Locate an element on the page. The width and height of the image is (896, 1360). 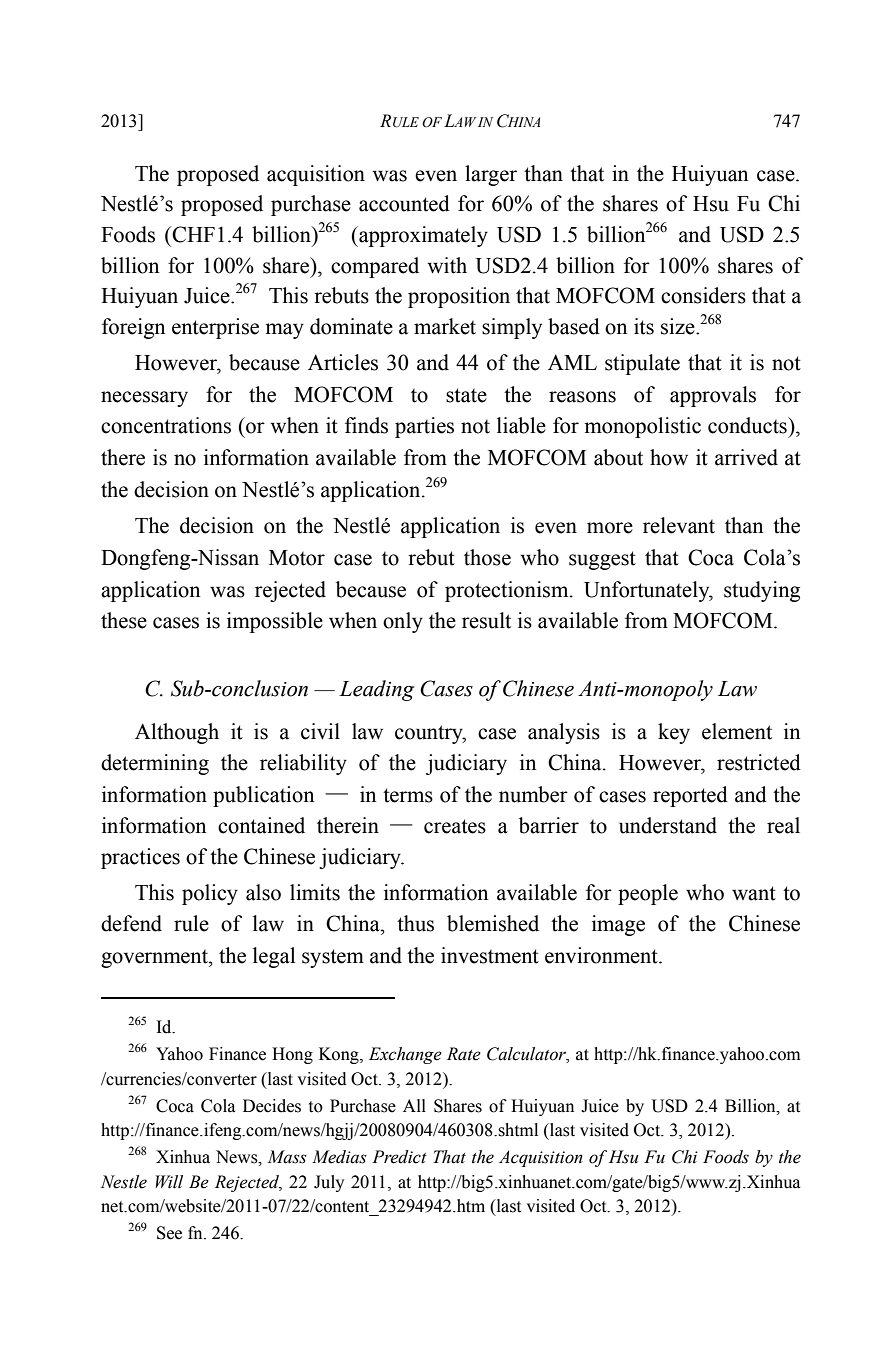
considers is located at coordinates (703, 295).
